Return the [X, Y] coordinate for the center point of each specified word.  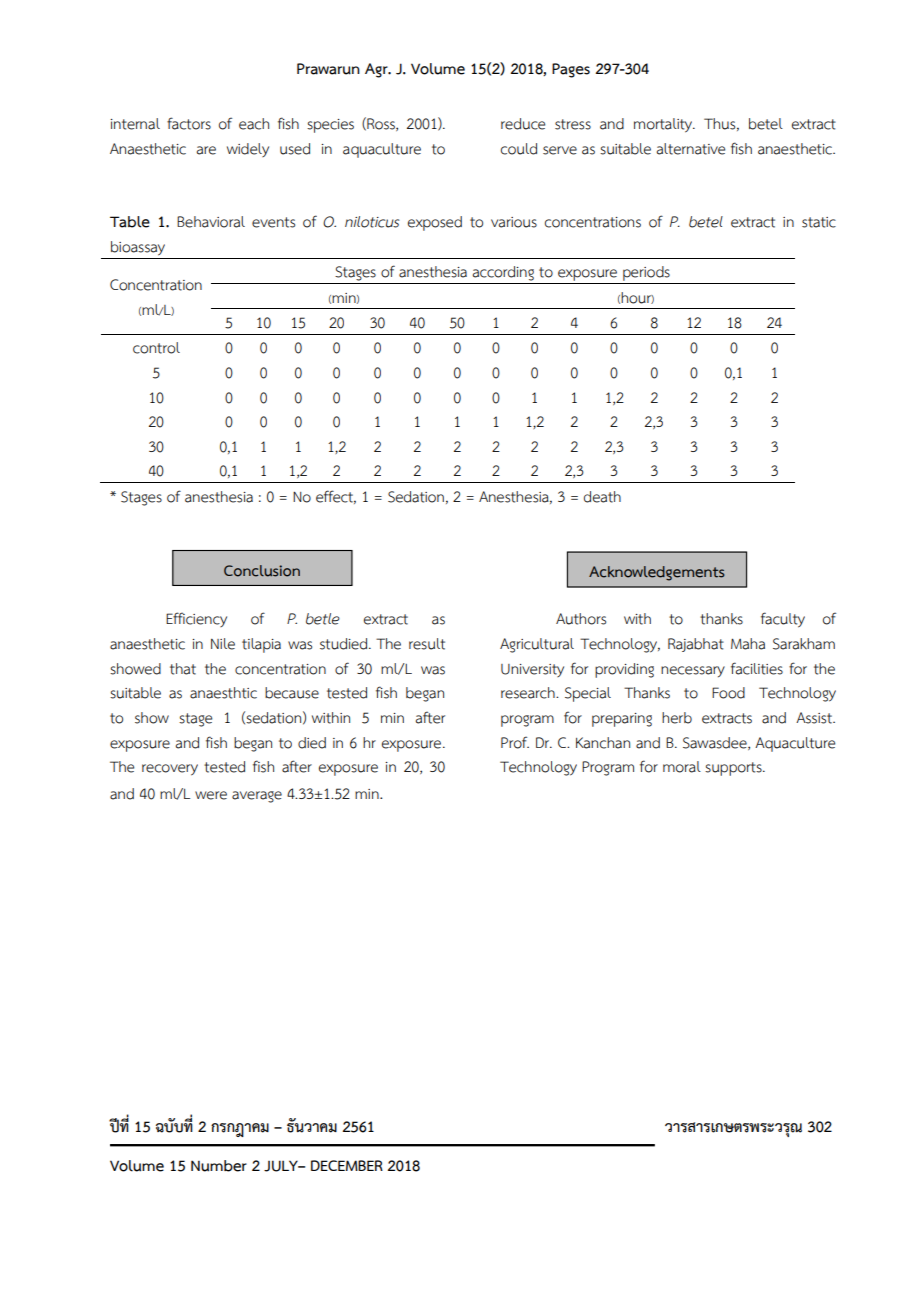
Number [219, 1166]
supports [734, 769]
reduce [523, 124]
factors [189, 123]
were [211, 795]
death [602, 497]
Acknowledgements [656, 573]
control [156, 348]
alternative [691, 149]
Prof [515, 742]
